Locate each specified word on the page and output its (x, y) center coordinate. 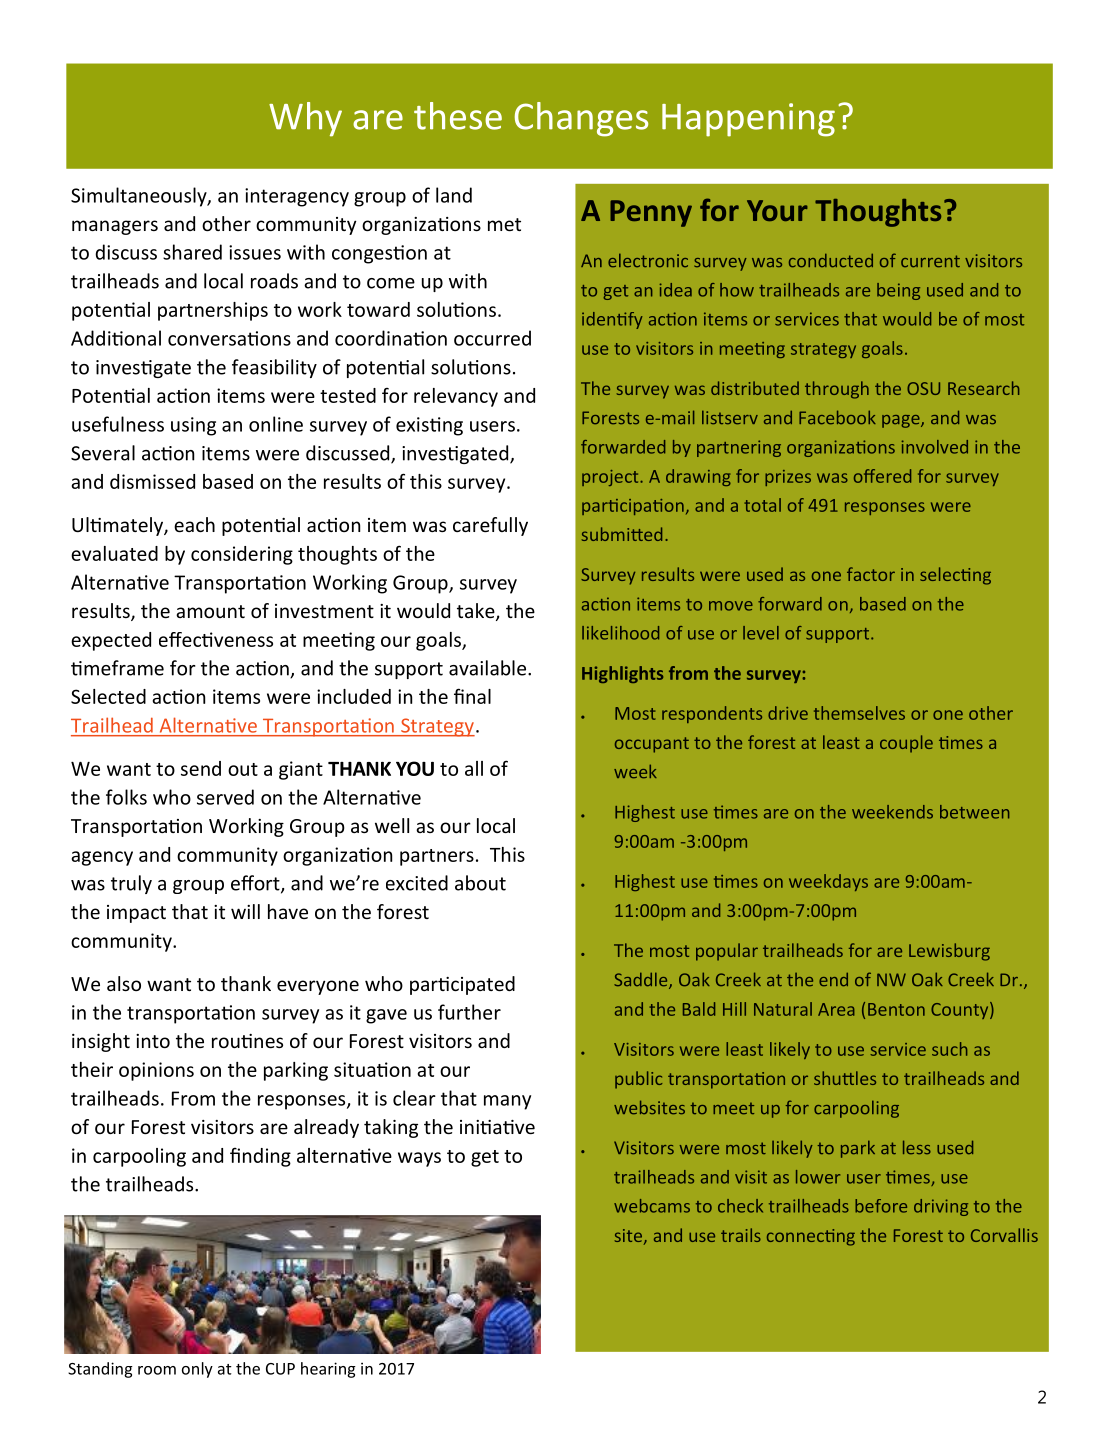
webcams (652, 1206)
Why (305, 119)
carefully (490, 526)
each (194, 524)
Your (777, 210)
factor (871, 574)
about (480, 883)
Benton (896, 1009)
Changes (581, 119)
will (245, 911)
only (197, 1370)
